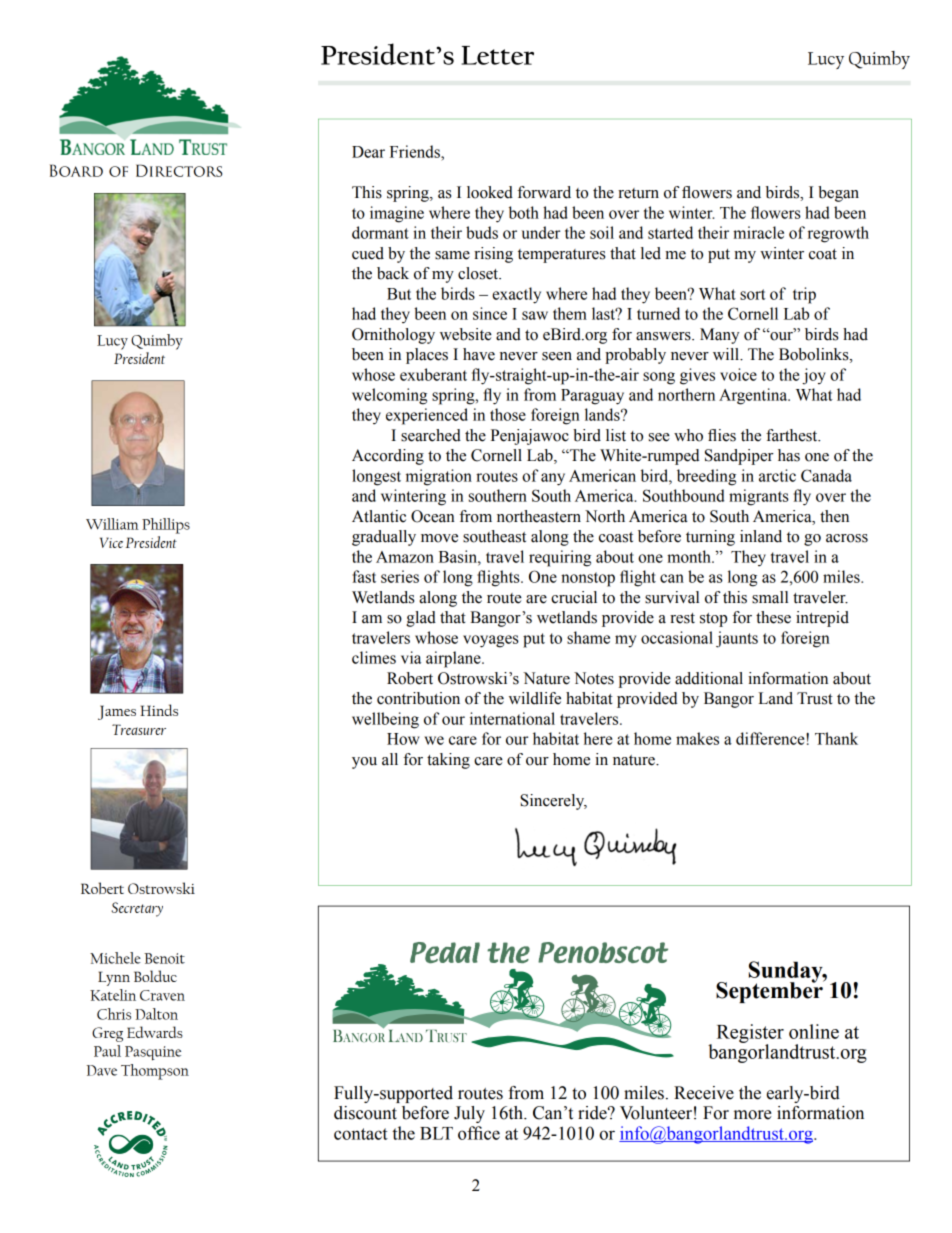 Image resolution: width=952 pixels, height=1233 pixels. I want to click on Letter, so click(498, 55).
